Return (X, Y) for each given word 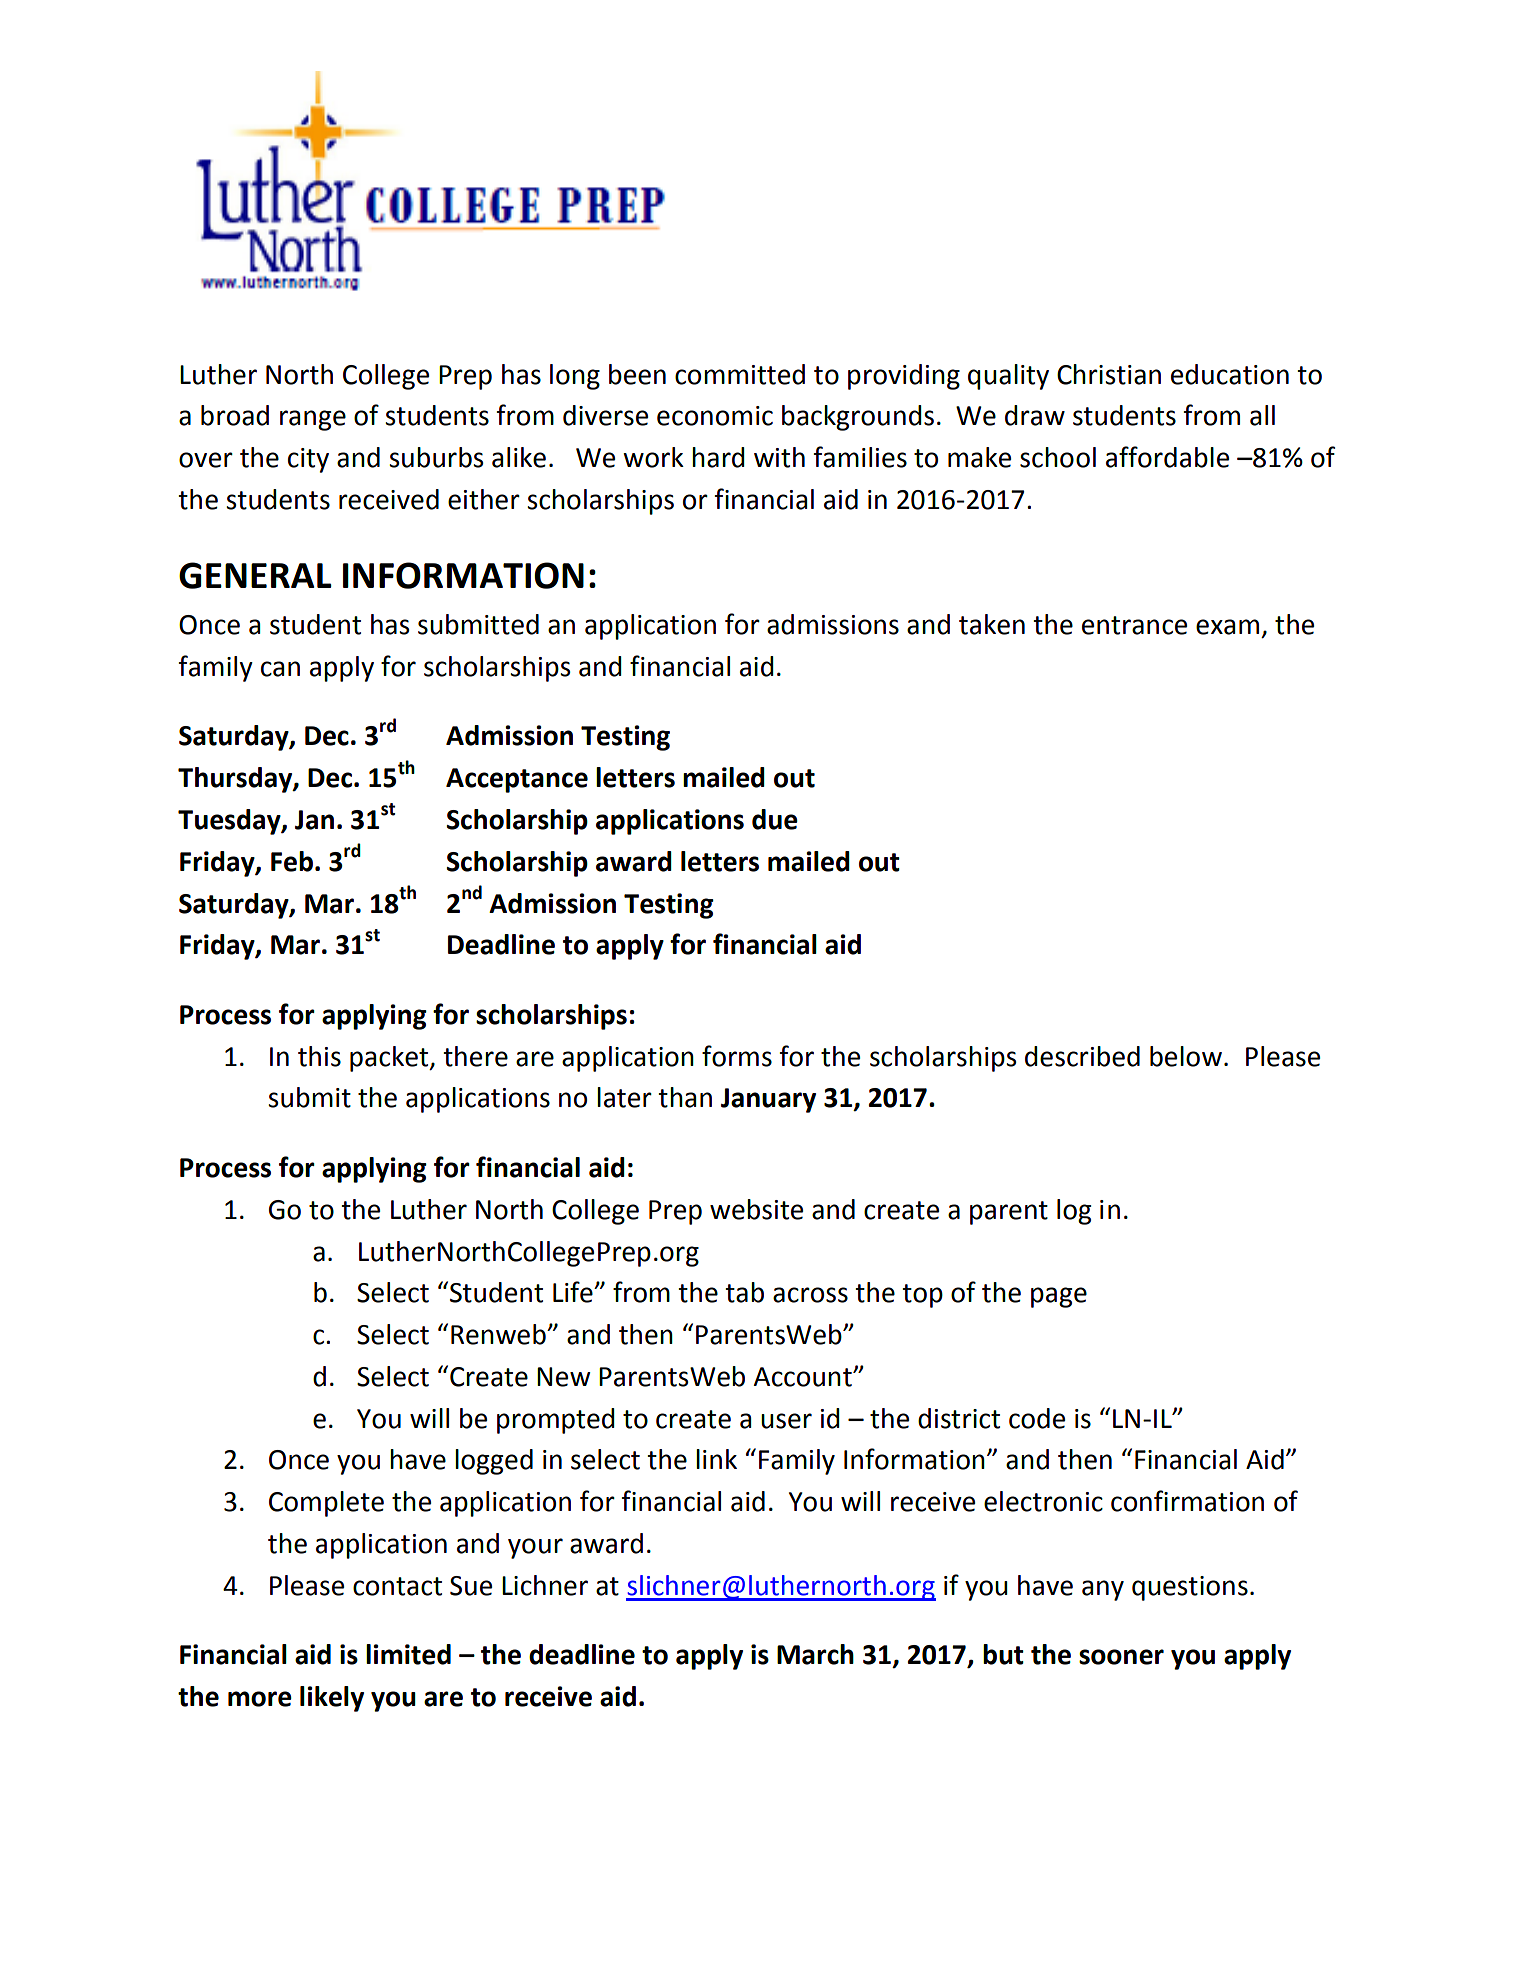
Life (574, 1292)
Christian (1109, 374)
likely (332, 1699)
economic (715, 416)
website (756, 1209)
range (313, 420)
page (1059, 1297)
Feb (292, 861)
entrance (1134, 625)
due (775, 819)
